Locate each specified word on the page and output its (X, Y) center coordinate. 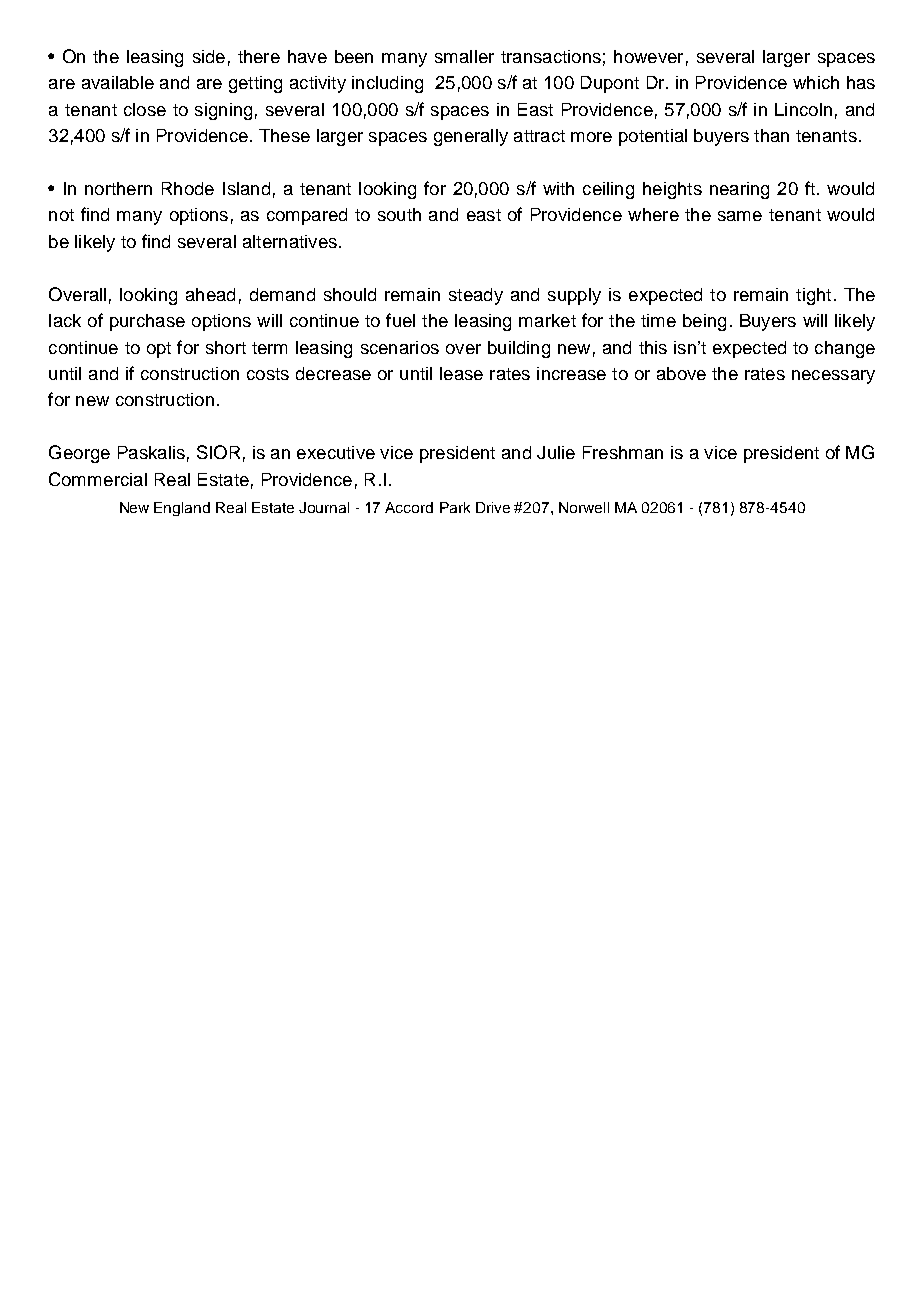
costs (268, 374)
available (118, 82)
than (771, 135)
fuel (400, 320)
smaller (464, 56)
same (740, 216)
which (816, 82)
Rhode (188, 188)
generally (471, 137)
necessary (833, 377)
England (182, 509)
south (399, 214)
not (61, 215)
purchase (147, 322)
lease (461, 373)
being (704, 322)
